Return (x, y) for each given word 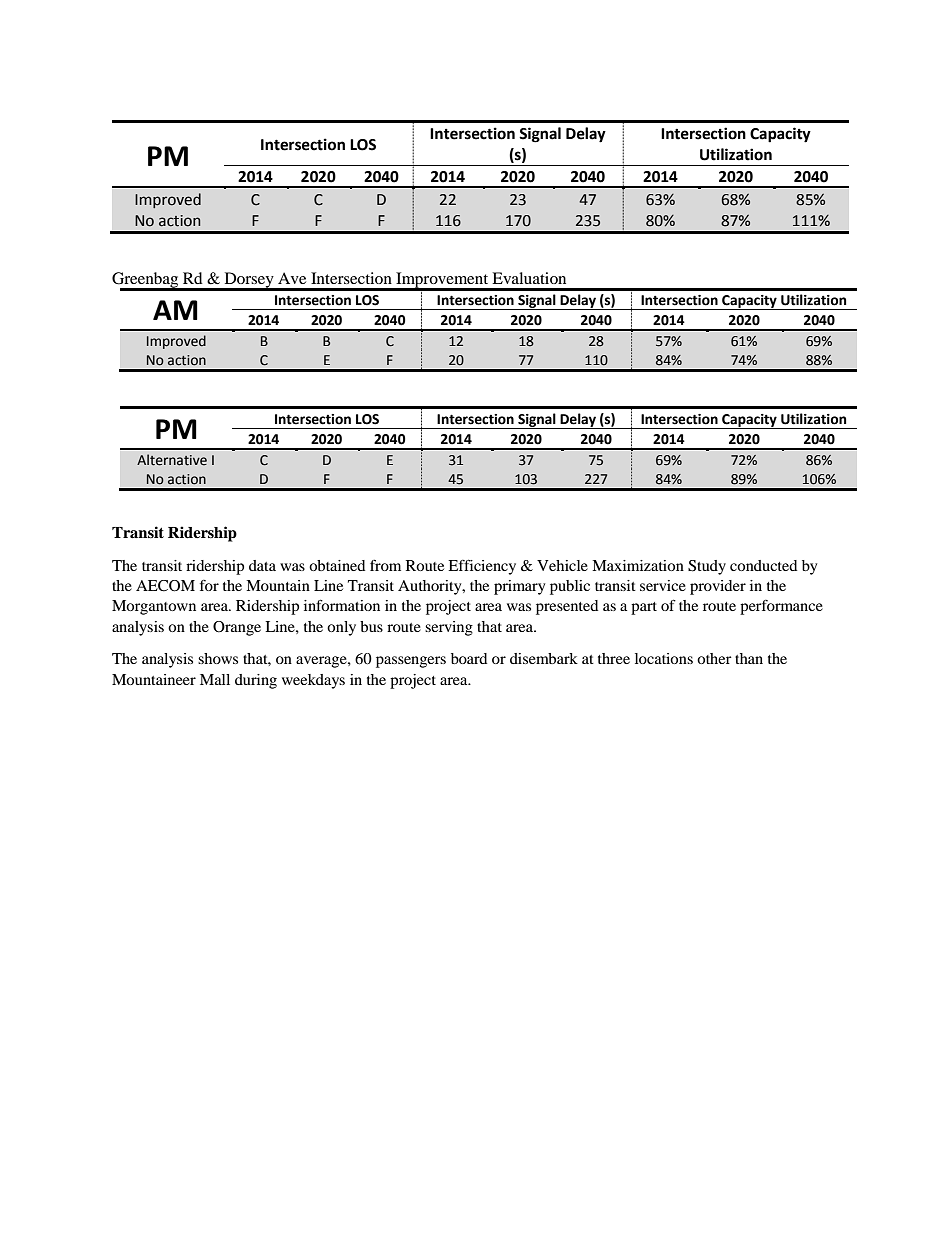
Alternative (172, 460)
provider (718, 587)
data (262, 565)
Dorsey (249, 281)
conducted (763, 565)
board (469, 658)
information (342, 605)
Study (707, 567)
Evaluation (529, 278)
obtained (337, 565)
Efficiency (482, 567)
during (256, 681)
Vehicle (562, 565)
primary (519, 587)
